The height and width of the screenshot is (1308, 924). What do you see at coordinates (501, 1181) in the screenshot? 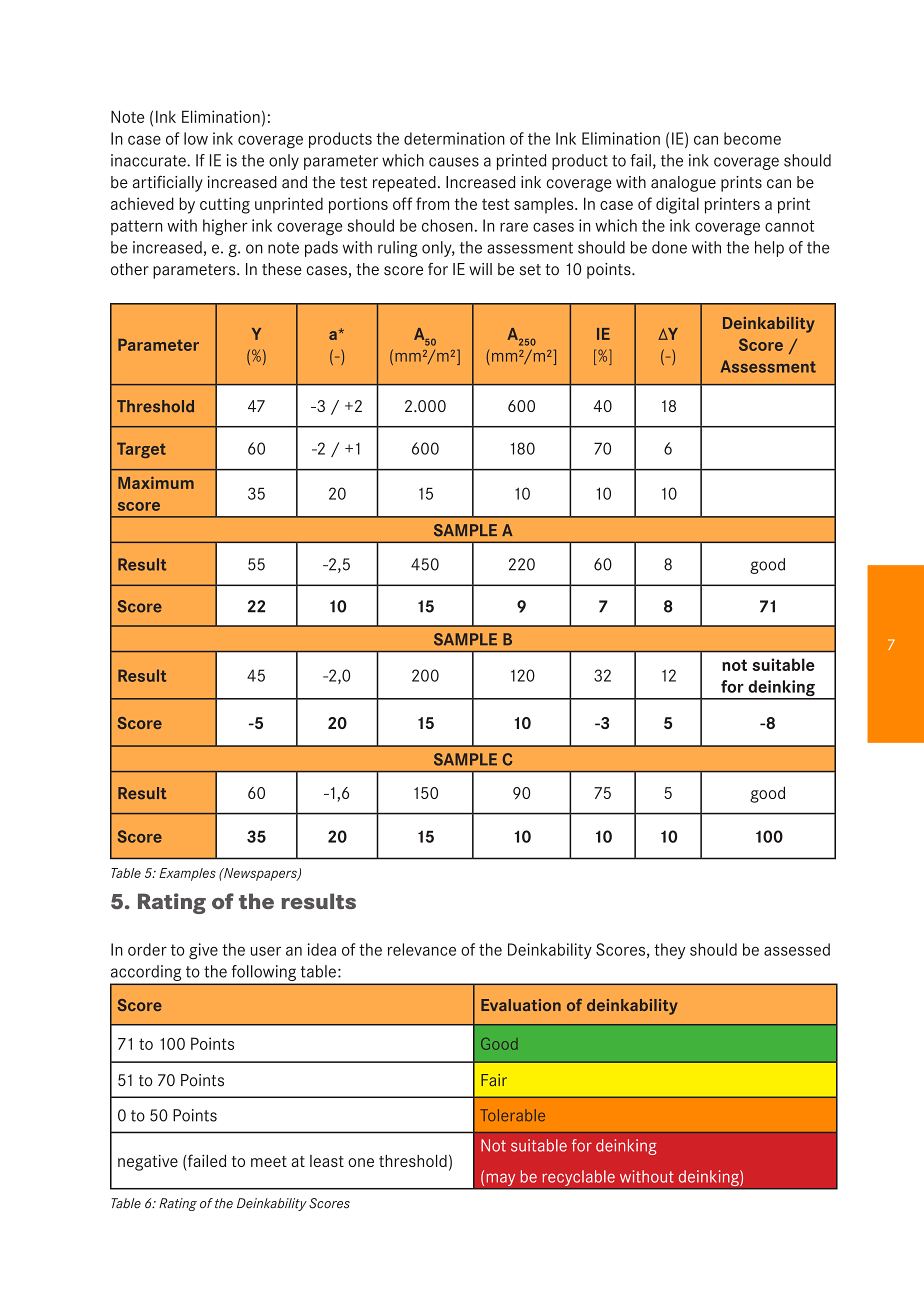
I see `may` at bounding box center [501, 1181].
